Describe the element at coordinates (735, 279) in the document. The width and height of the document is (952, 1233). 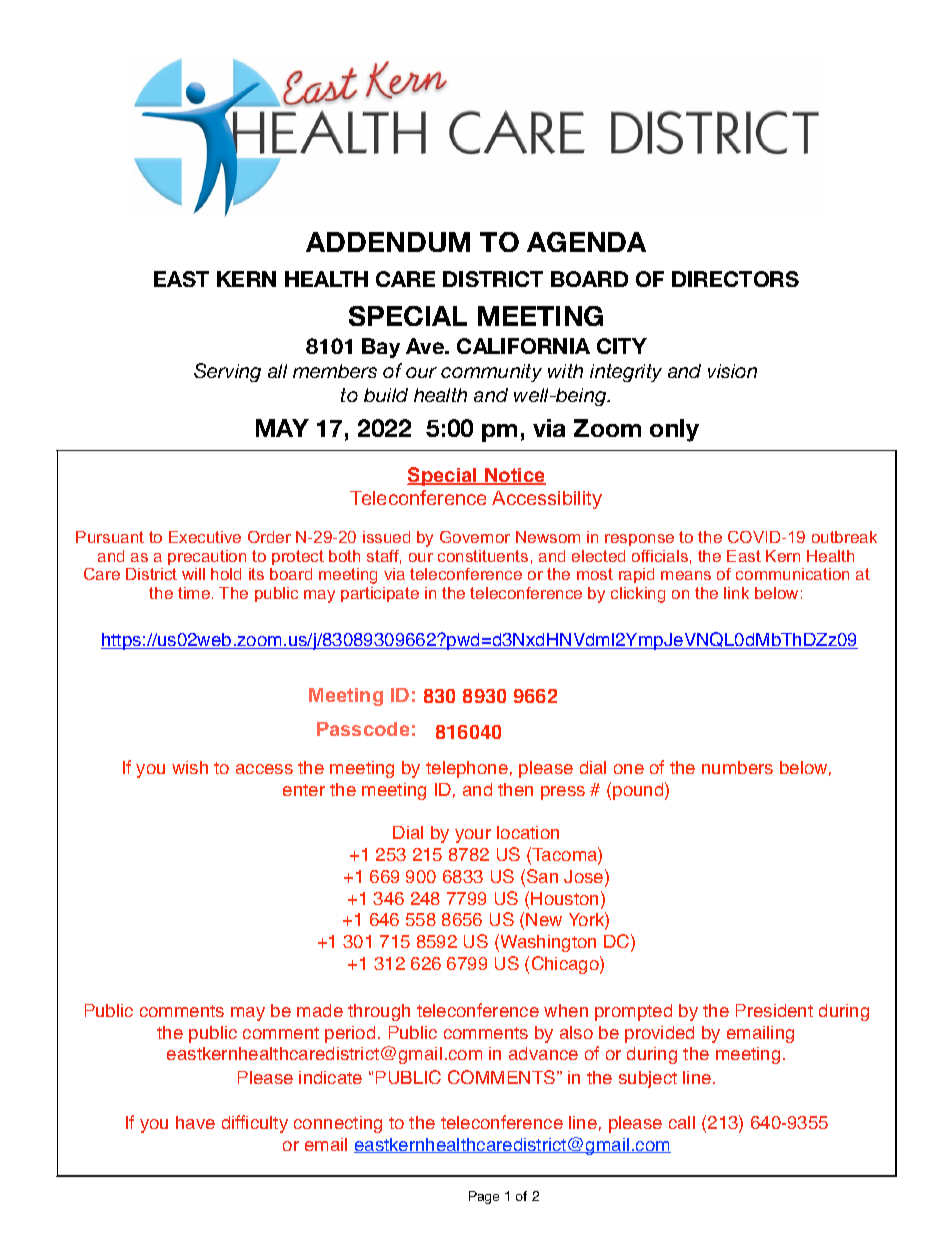
I see `DIRECTORS` at that location.
